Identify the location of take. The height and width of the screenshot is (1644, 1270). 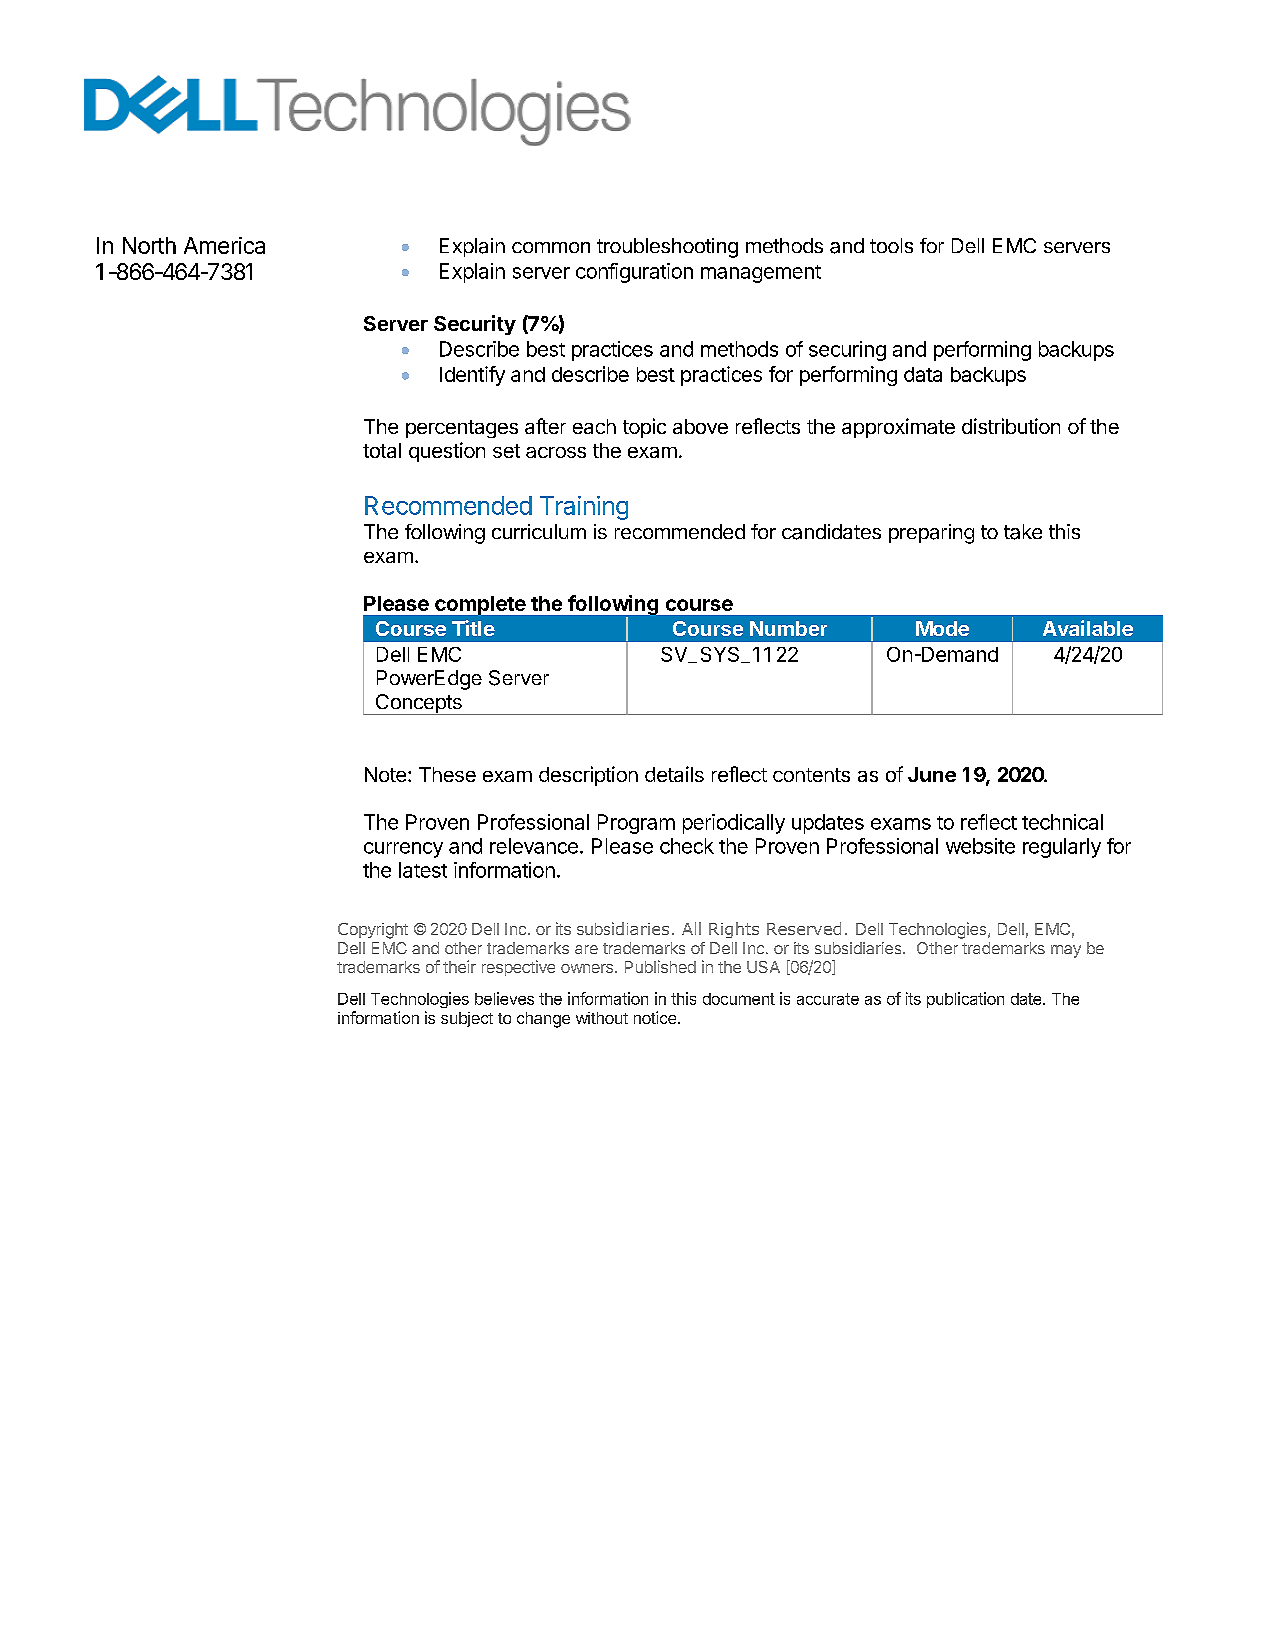
(1023, 532).
